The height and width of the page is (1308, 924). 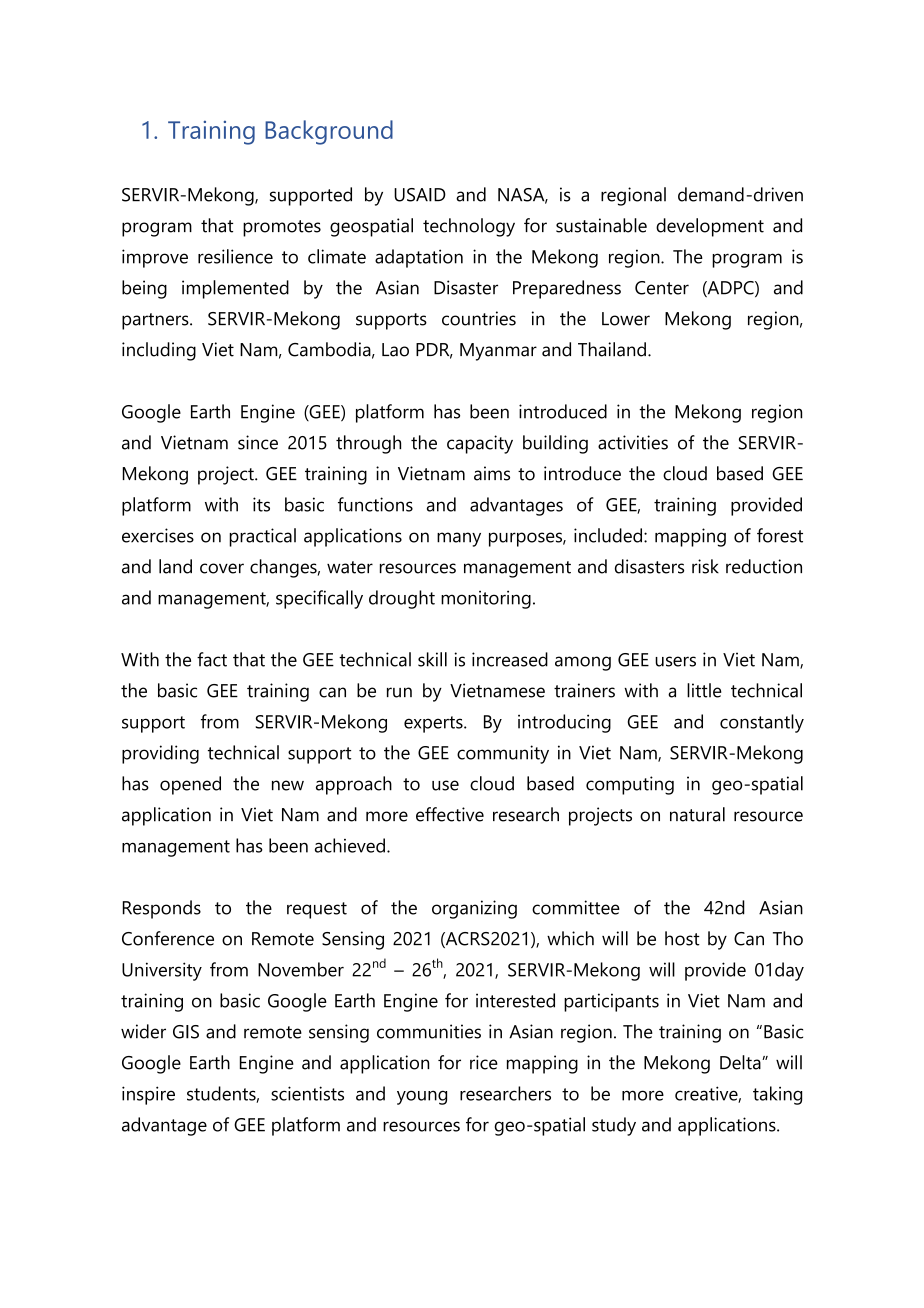 What do you see at coordinates (450, 814) in the page?
I see `effective` at bounding box center [450, 814].
